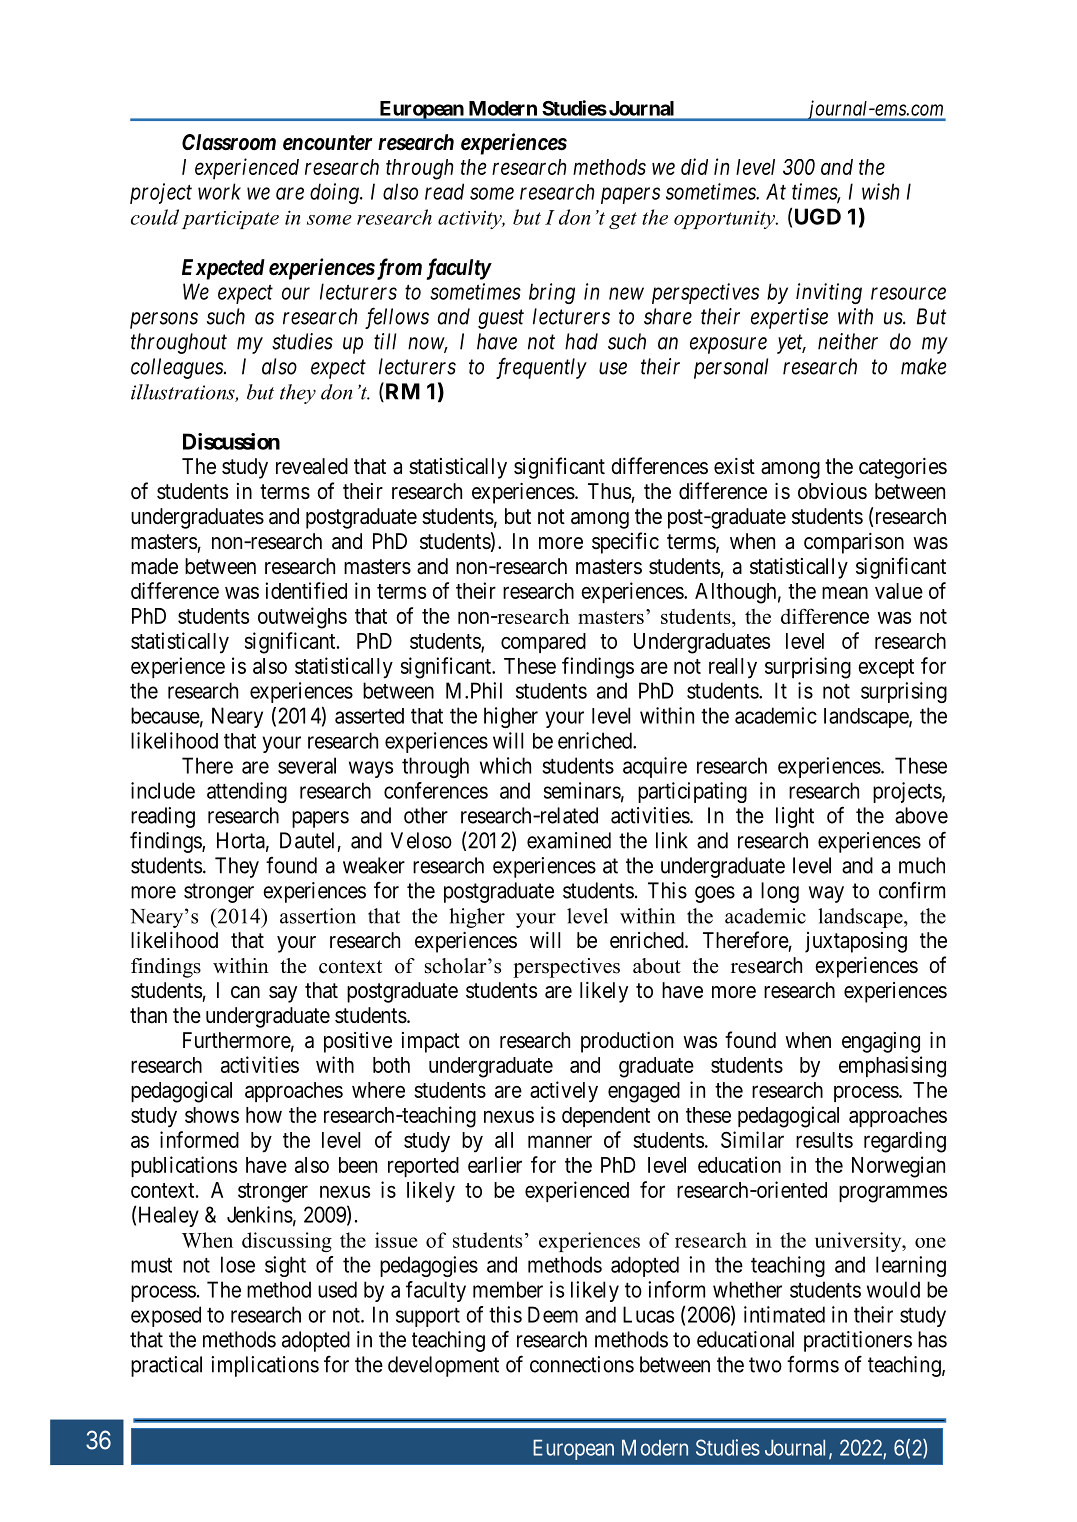 This image has height=1522, width=1077. What do you see at coordinates (623, 220) in the image?
I see `get` at bounding box center [623, 220].
